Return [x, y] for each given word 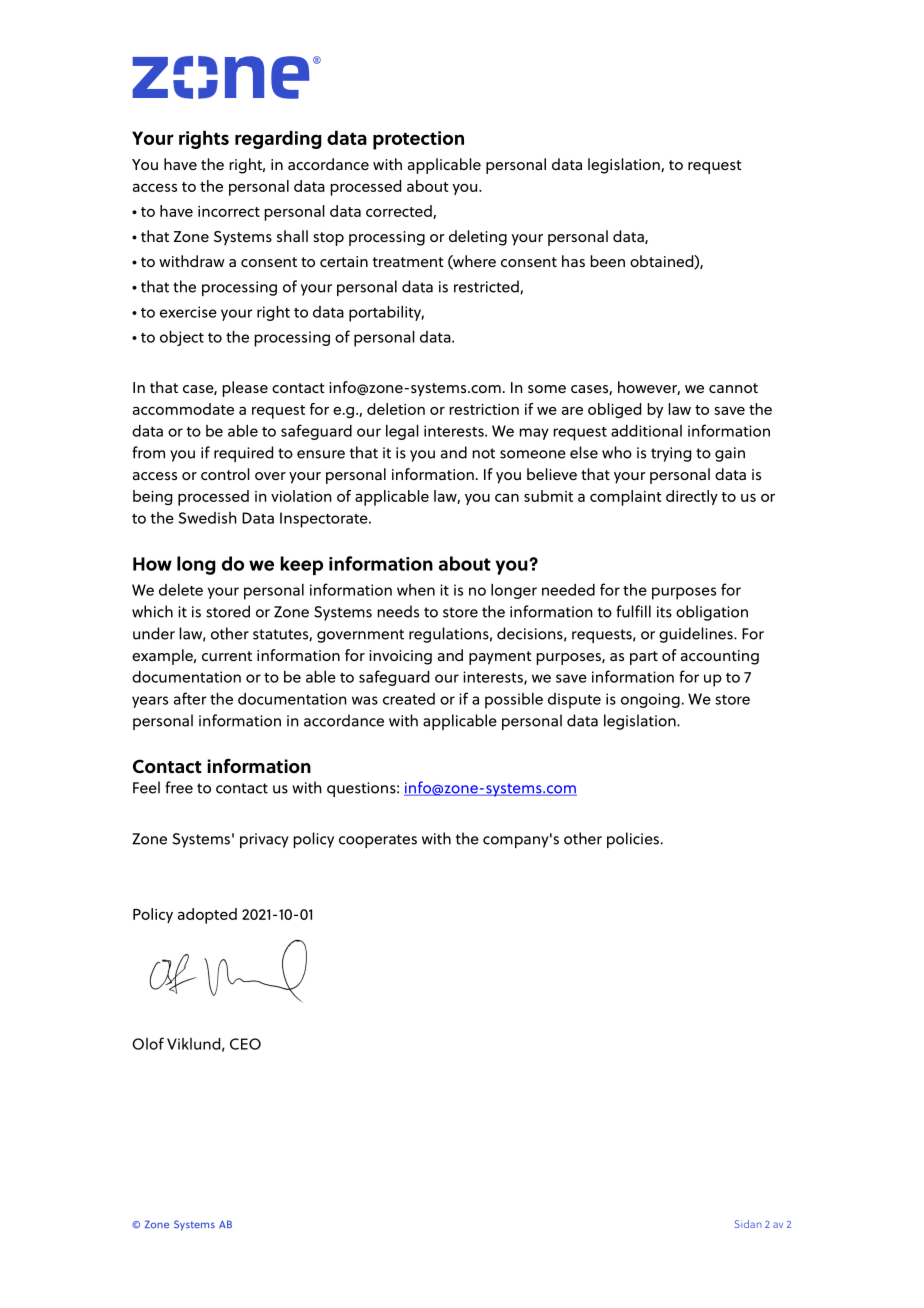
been [607, 261]
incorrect [229, 211]
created [409, 699]
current [227, 656]
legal [402, 432]
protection [418, 140]
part [644, 658]
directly [692, 497]
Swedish [208, 518]
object [182, 338]
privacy [264, 840]
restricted [487, 287]
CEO [245, 1044]
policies [634, 840]
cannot [733, 388]
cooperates [378, 841]
